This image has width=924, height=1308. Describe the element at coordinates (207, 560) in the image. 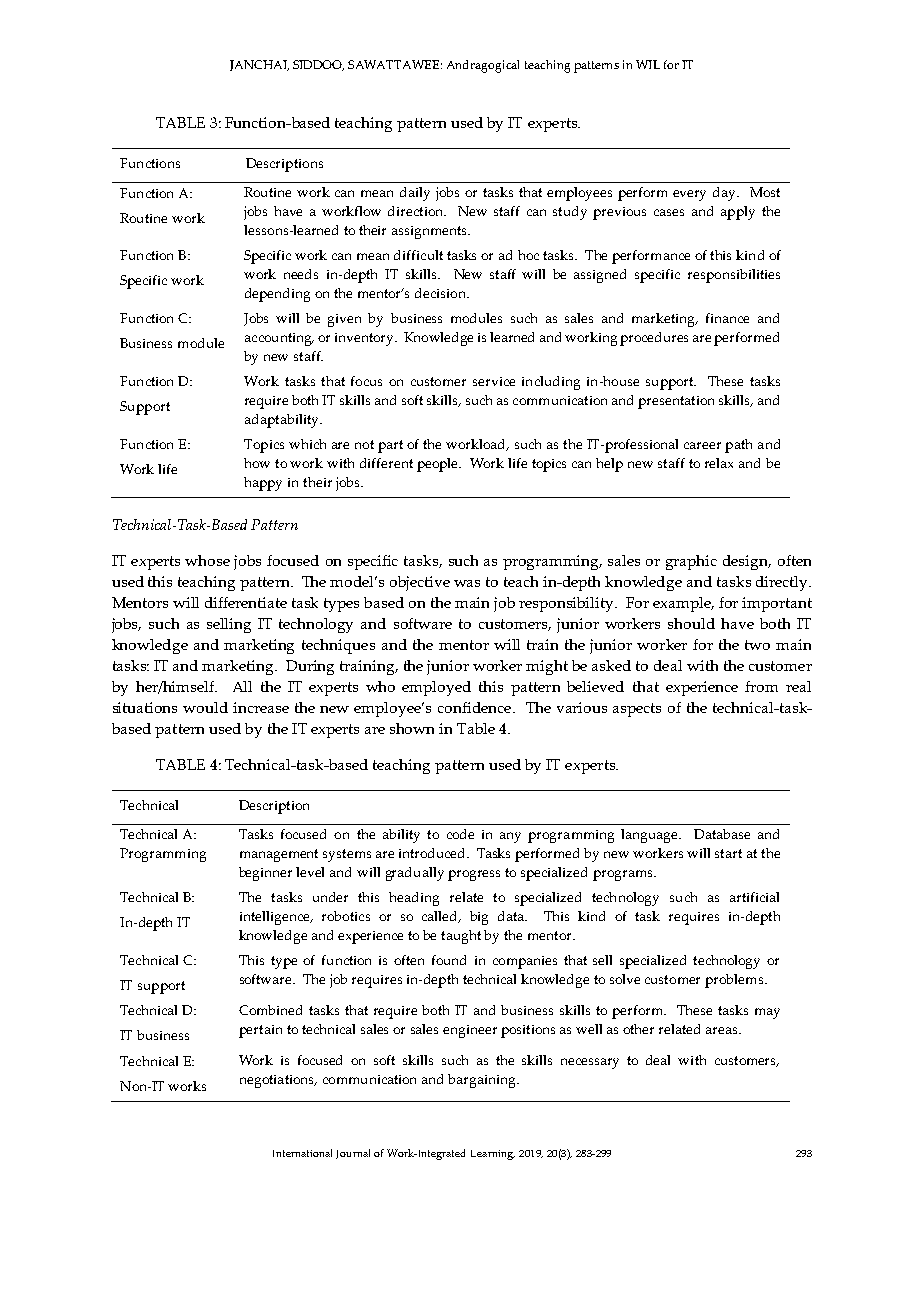

I see `whose` at that location.
